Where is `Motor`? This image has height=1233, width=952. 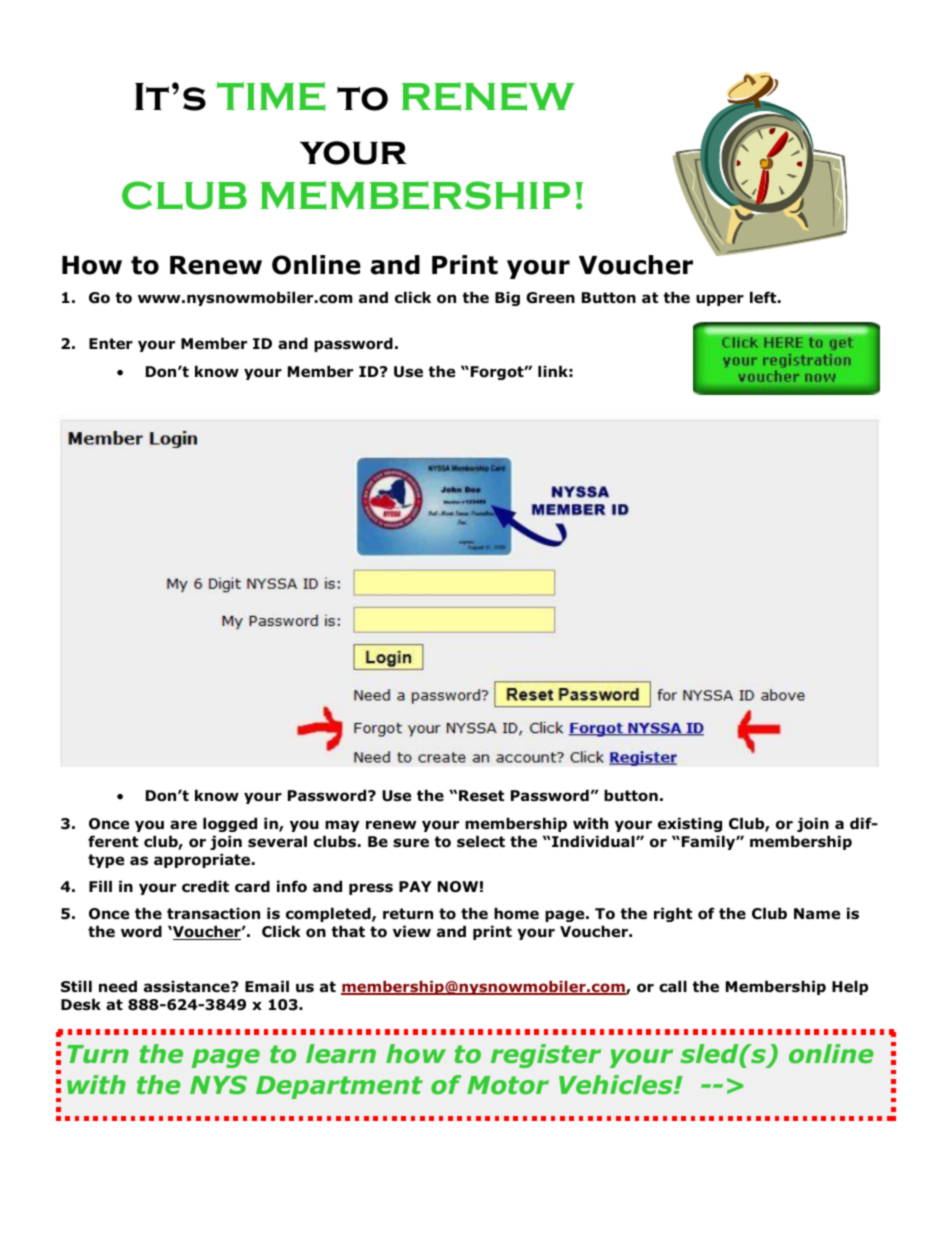 Motor is located at coordinates (508, 1085).
